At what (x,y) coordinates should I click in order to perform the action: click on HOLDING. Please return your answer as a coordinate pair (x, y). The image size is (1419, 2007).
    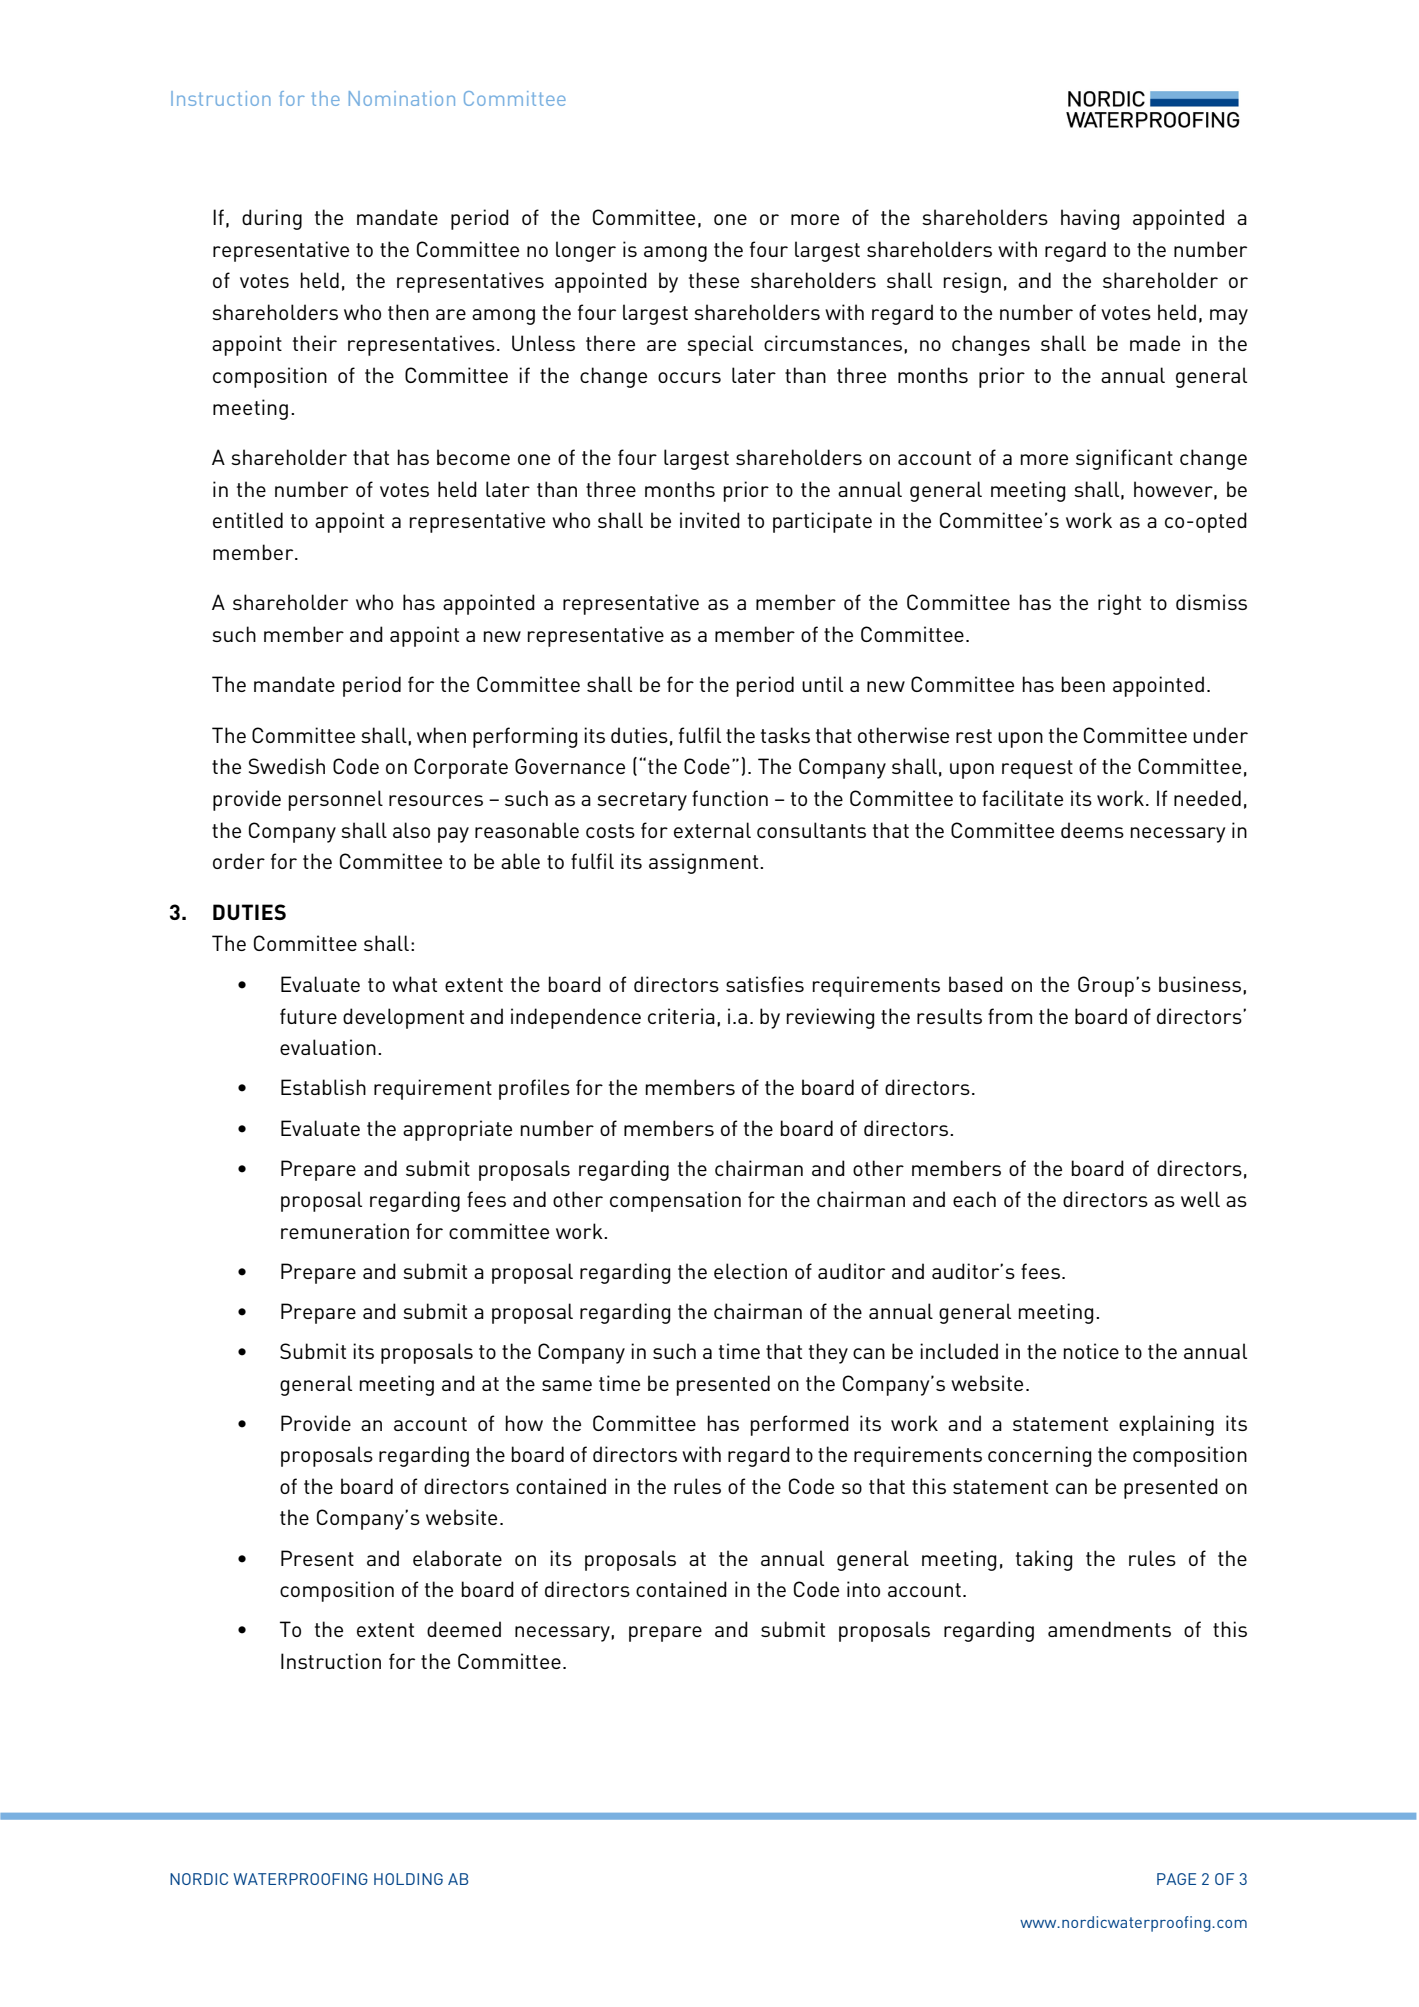
    Looking at the image, I should click on (408, 1879).
